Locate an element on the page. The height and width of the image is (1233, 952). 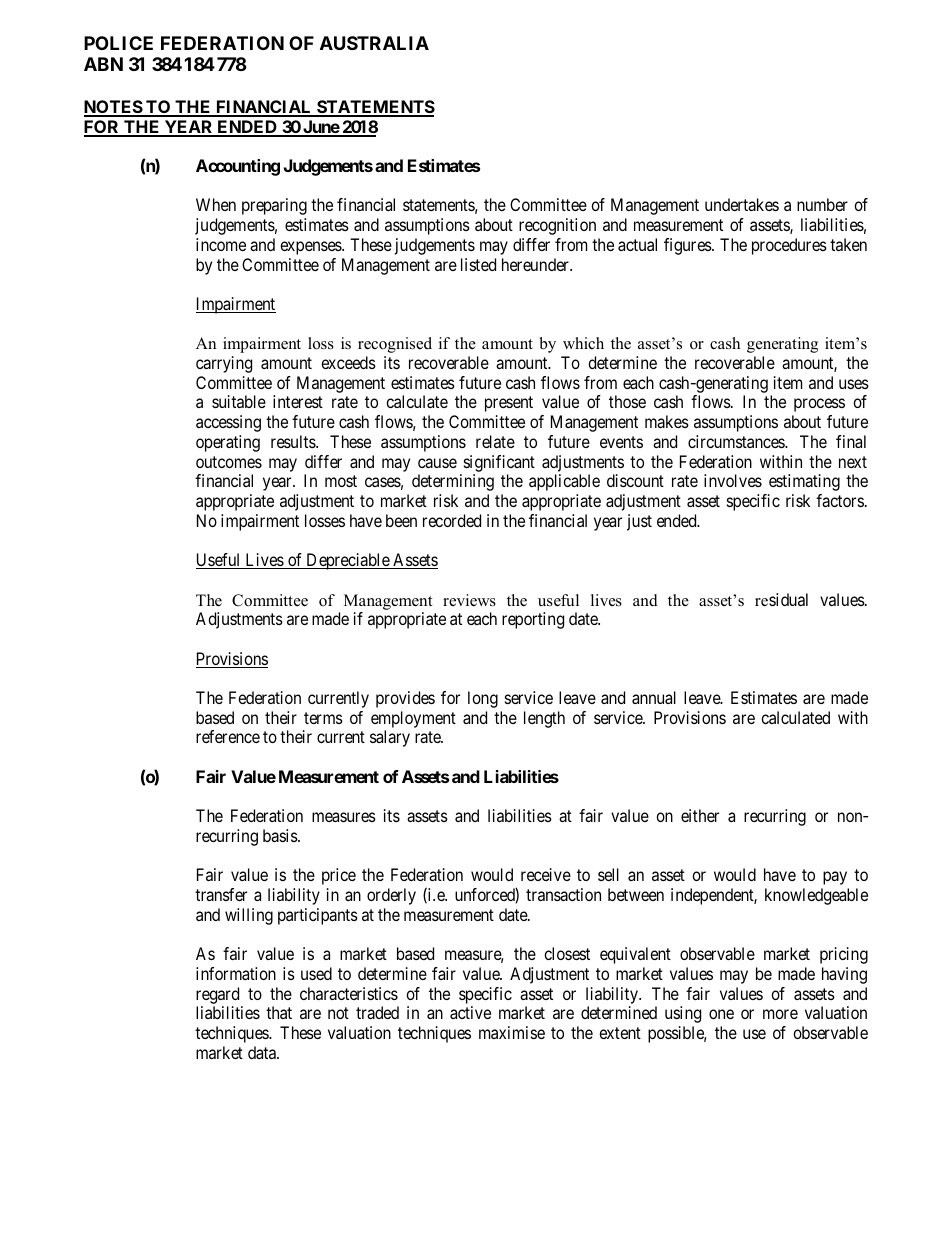
regard is located at coordinates (217, 995).
